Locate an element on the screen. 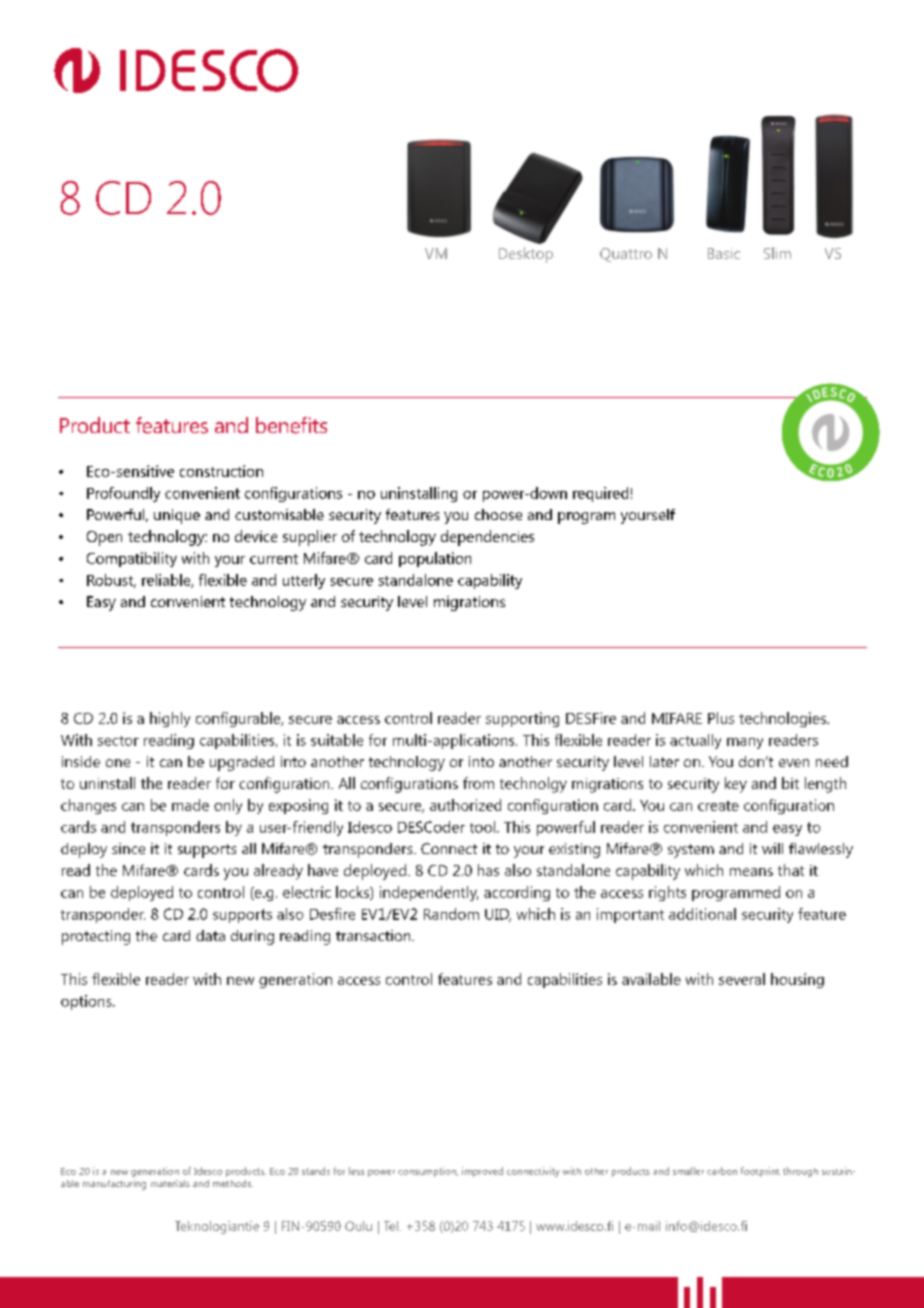  materials is located at coordinates (170, 1183).
